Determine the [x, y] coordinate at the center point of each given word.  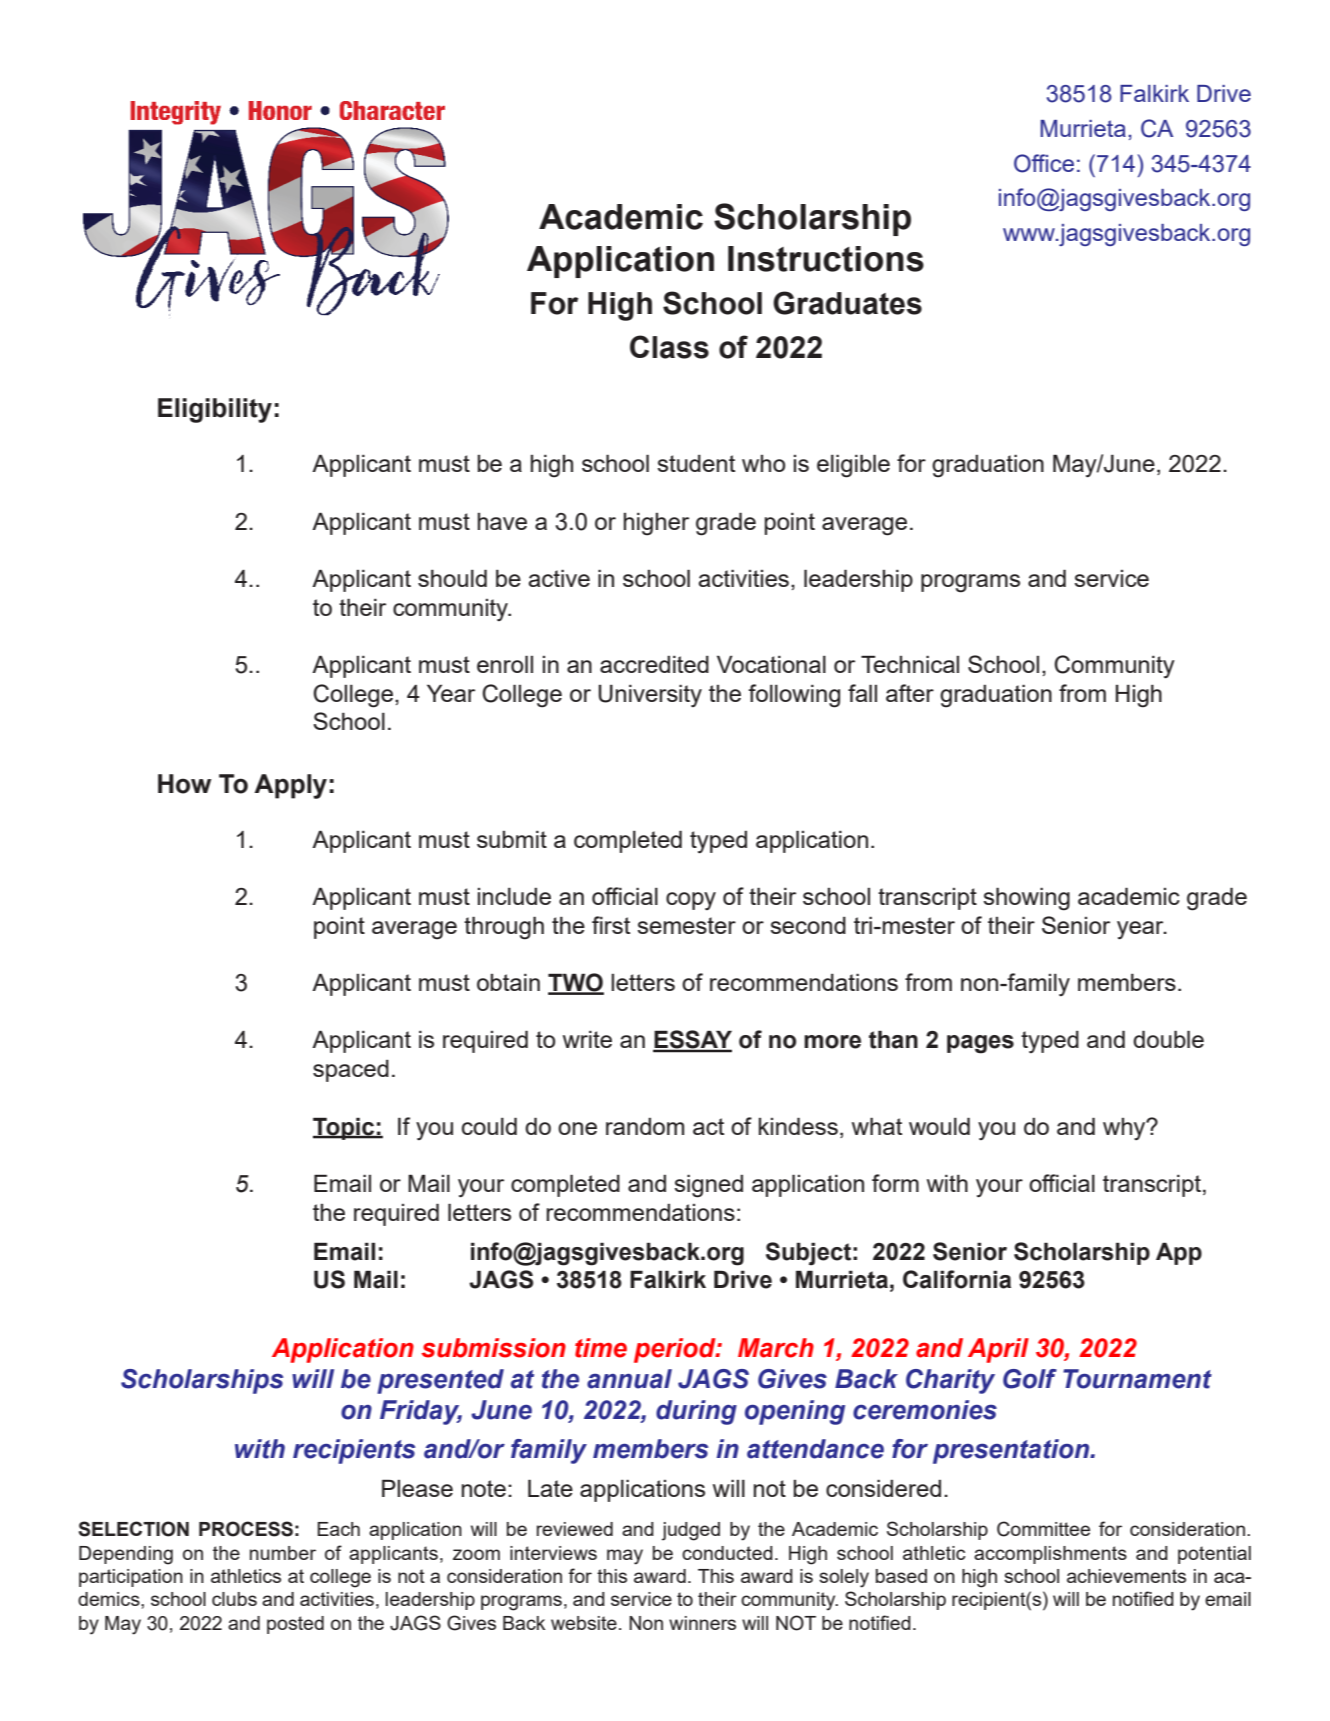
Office [1044, 163]
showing [1026, 899]
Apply [290, 786]
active [559, 578]
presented [440, 1381]
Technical [910, 664]
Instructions [826, 259]
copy [691, 901]
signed [708, 1186]
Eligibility [215, 410]
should [452, 578]
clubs [234, 1599]
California [957, 1279]
